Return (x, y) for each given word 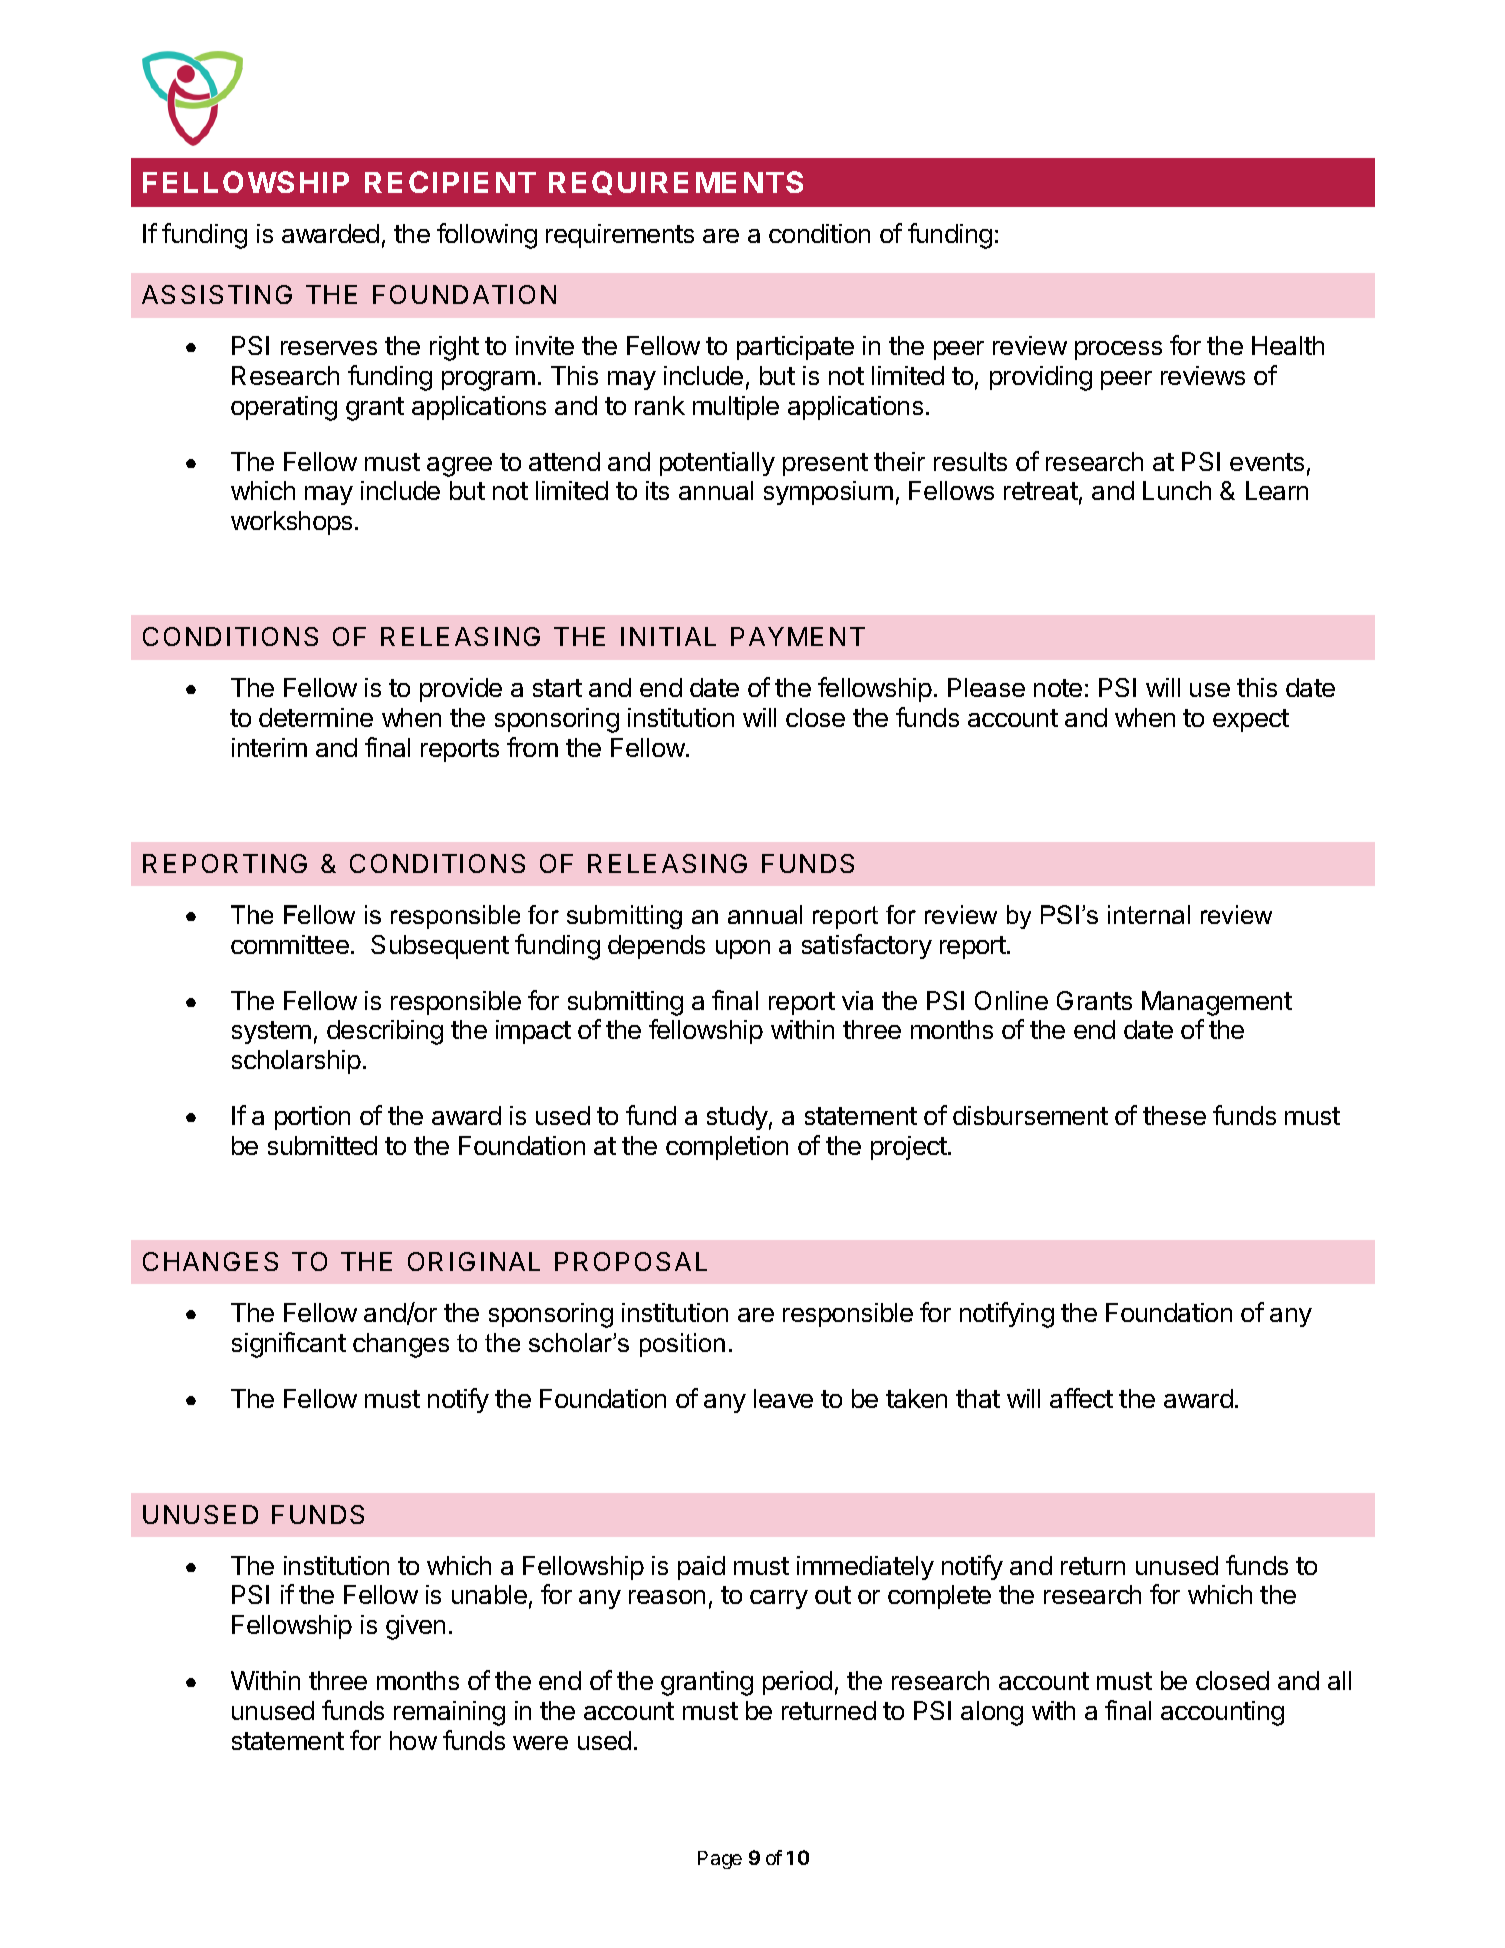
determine (316, 717)
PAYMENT (798, 636)
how (413, 1740)
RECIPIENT (450, 182)
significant (289, 1345)
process (1118, 350)
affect (1081, 1398)
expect (1251, 720)
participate (795, 348)
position (682, 1345)
